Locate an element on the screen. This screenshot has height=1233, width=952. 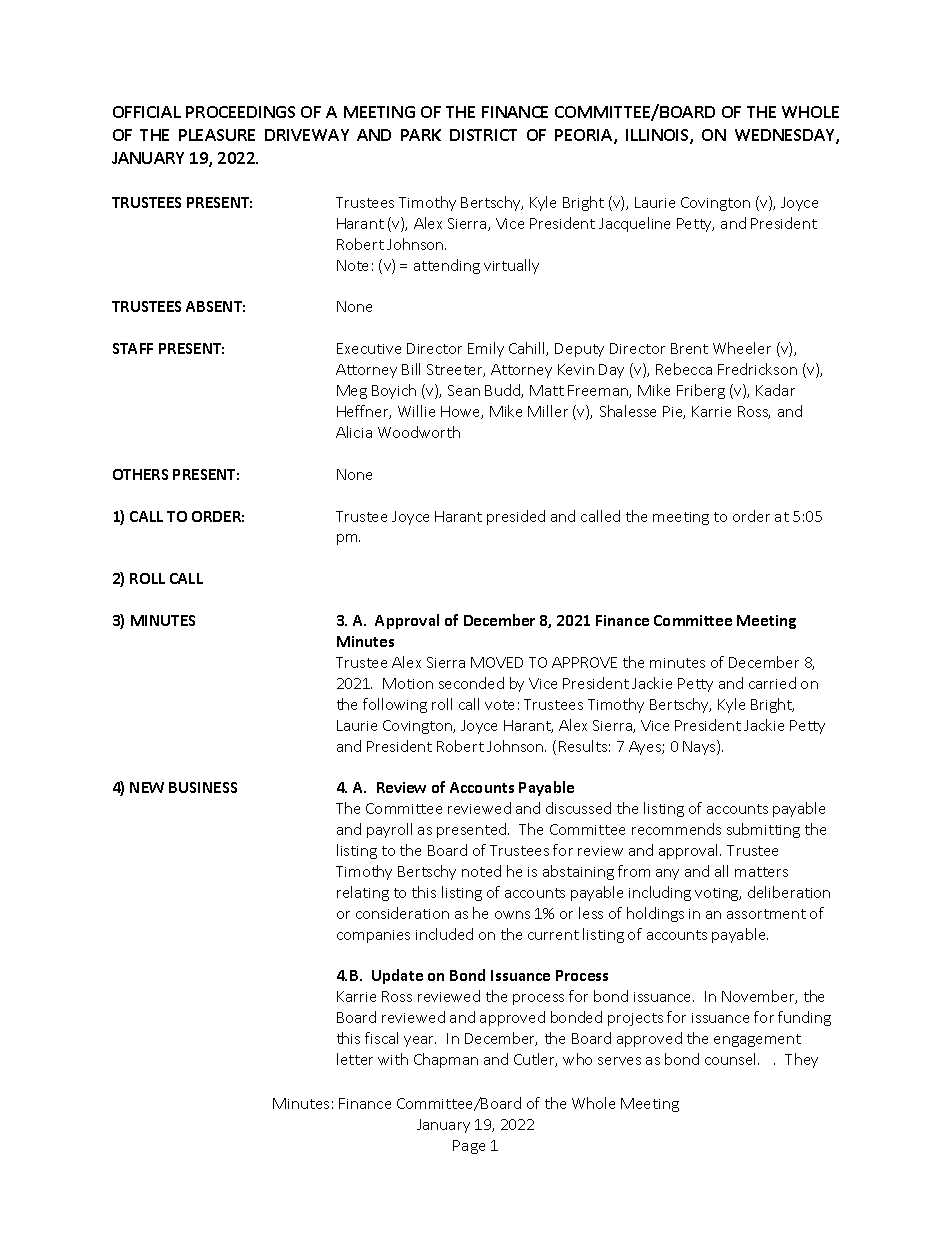
Jacqueline is located at coordinates (634, 224).
